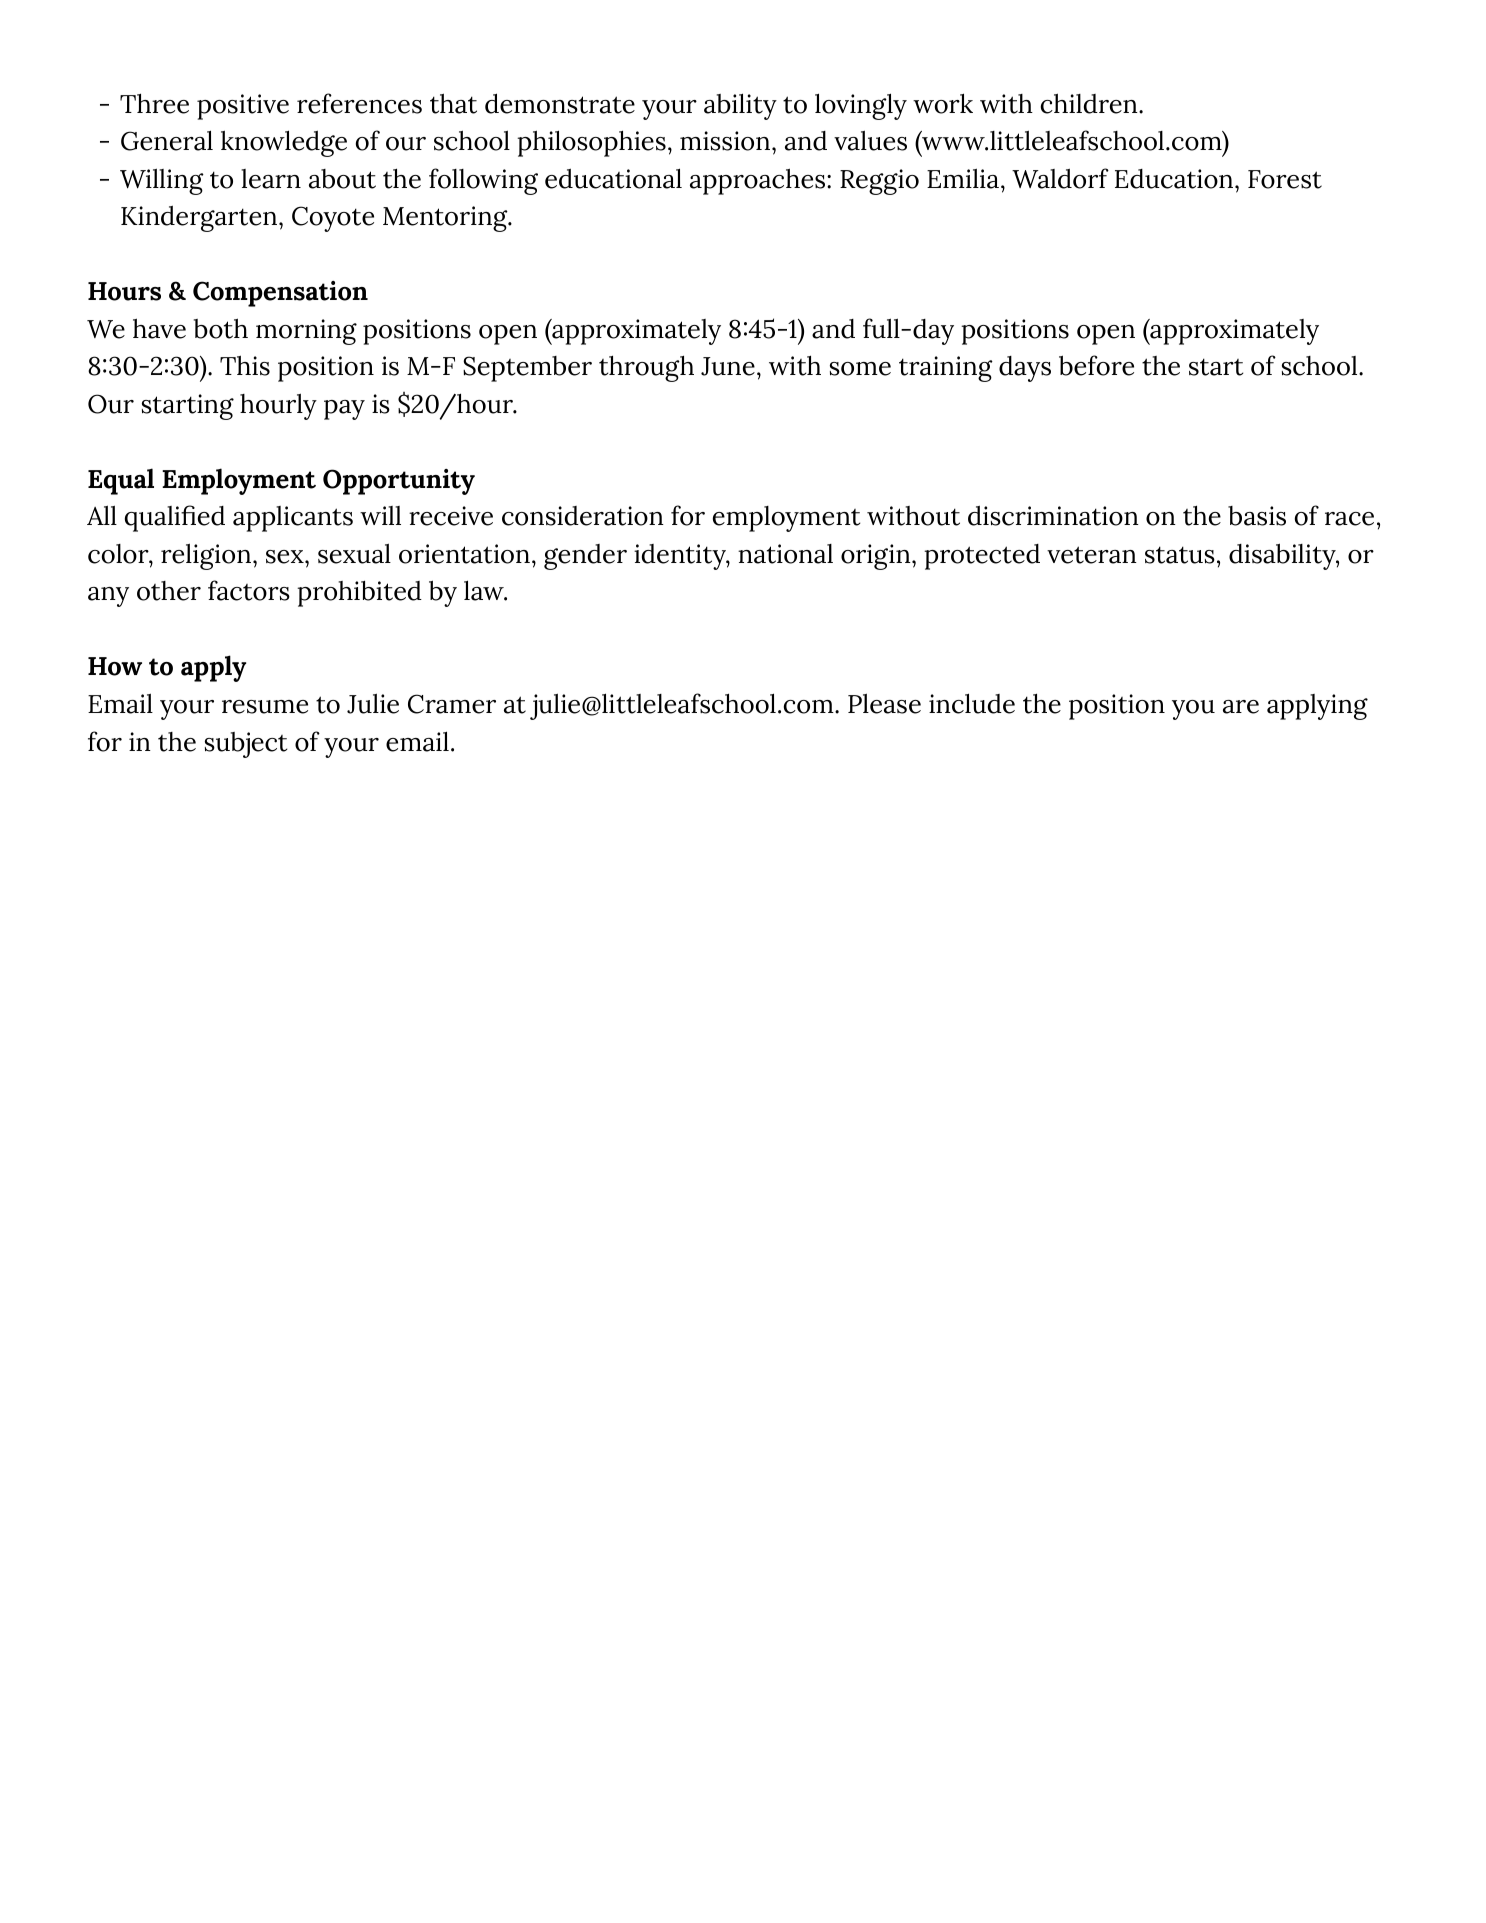  Describe the element at coordinates (1096, 365) in the screenshot. I see `before` at that location.
